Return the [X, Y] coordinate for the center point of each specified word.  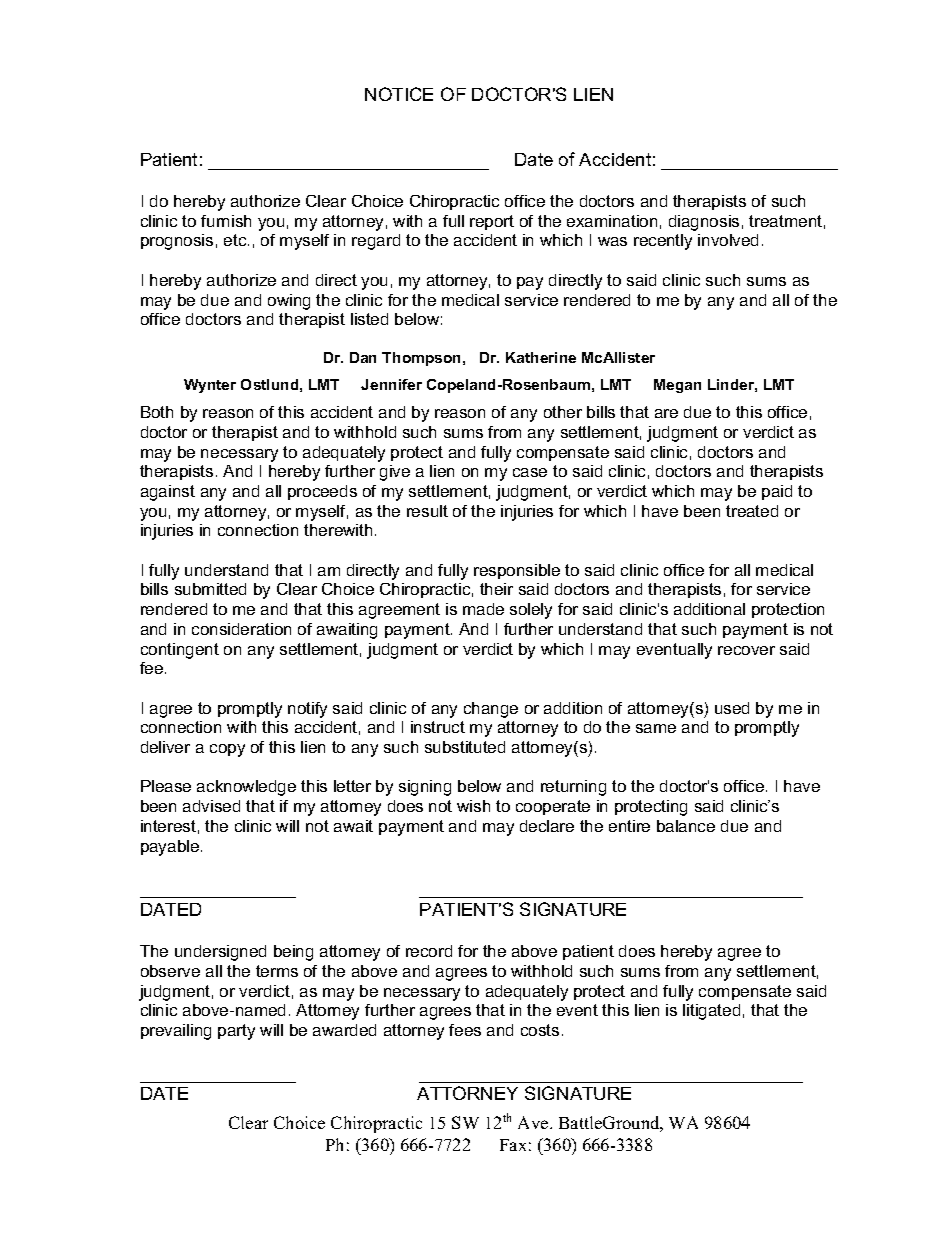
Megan [677, 386]
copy [227, 750]
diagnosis [704, 223]
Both [157, 412]
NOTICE [399, 94]
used [732, 708]
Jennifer [391, 384]
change [491, 710]
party [236, 1032]
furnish [226, 221]
